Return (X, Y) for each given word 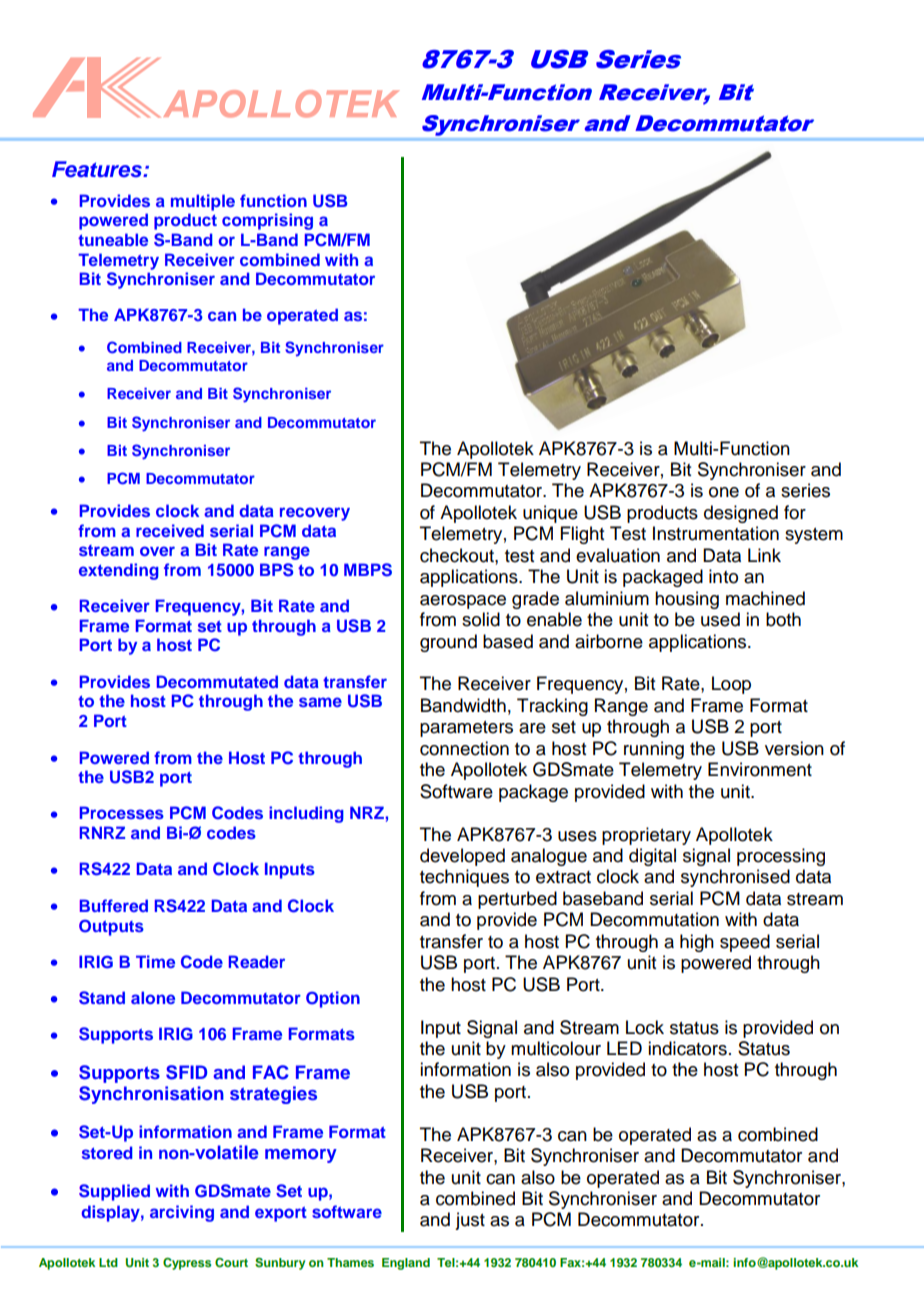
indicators (687, 1048)
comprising (267, 221)
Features (98, 169)
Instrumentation (716, 533)
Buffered (114, 905)
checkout (458, 555)
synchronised (735, 878)
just (470, 1221)
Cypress (187, 1264)
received (170, 530)
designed (741, 514)
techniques (464, 878)
